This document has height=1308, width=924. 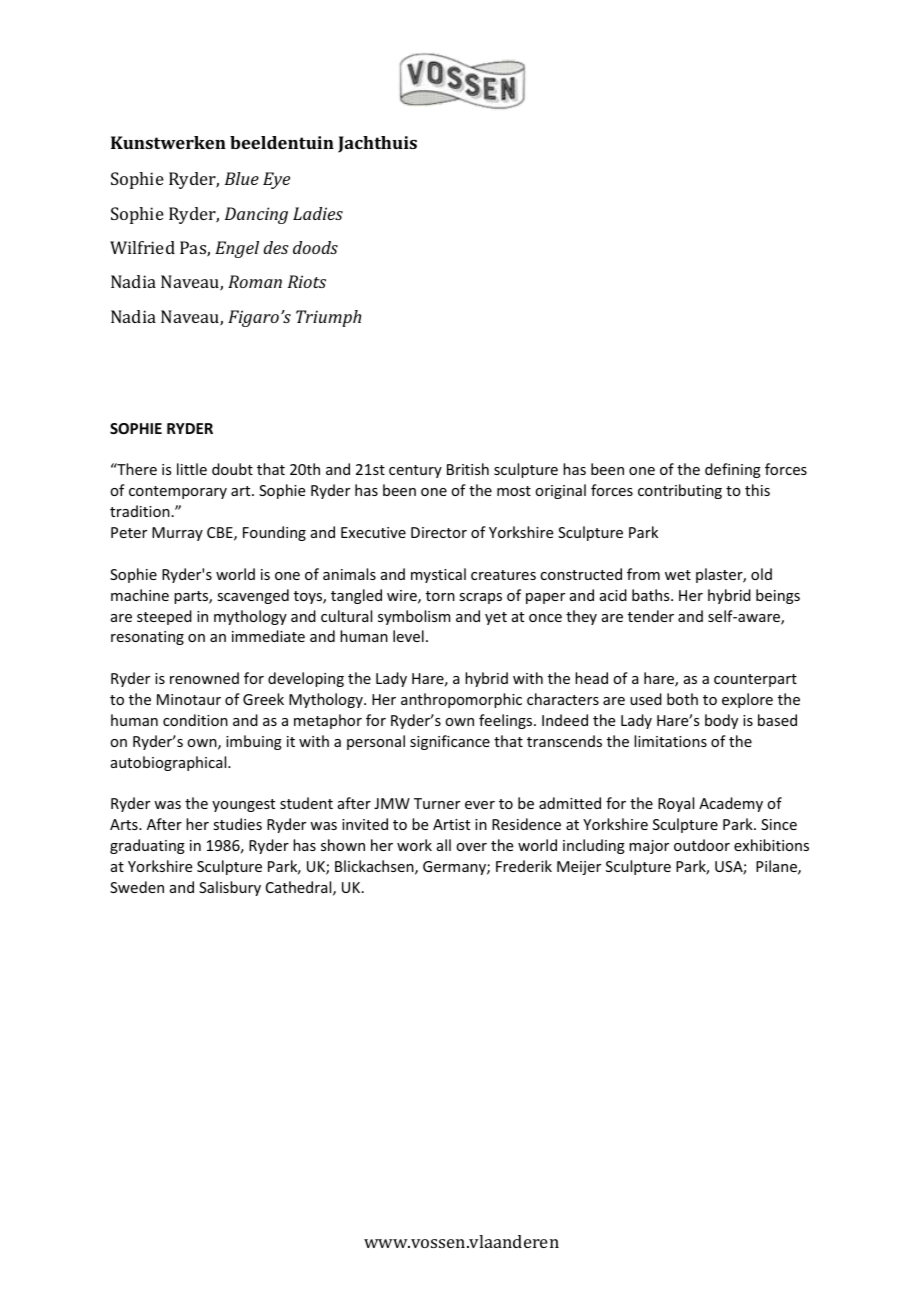 What do you see at coordinates (242, 178) in the document?
I see `Blue` at bounding box center [242, 178].
